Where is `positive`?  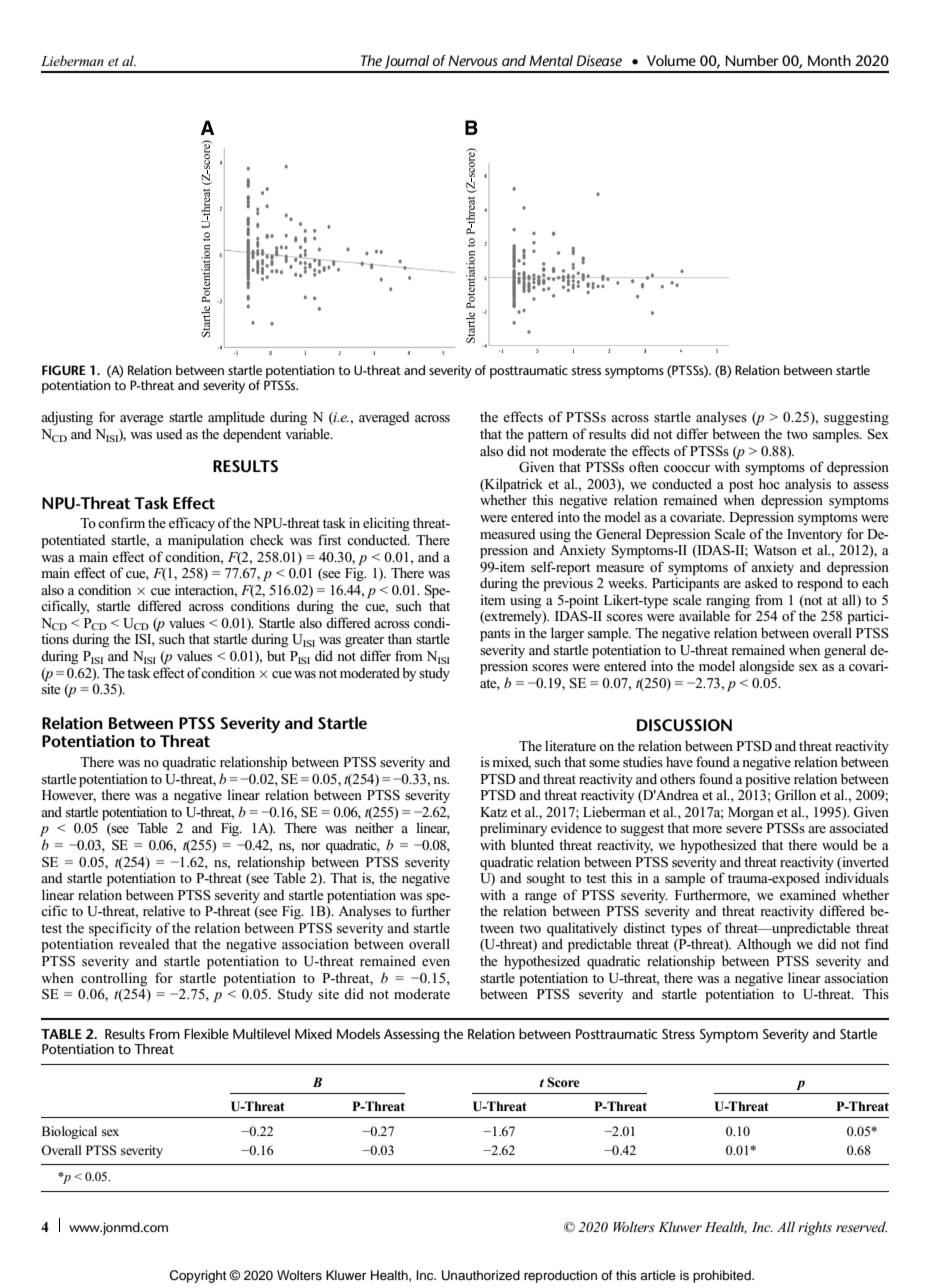 positive is located at coordinates (768, 780).
